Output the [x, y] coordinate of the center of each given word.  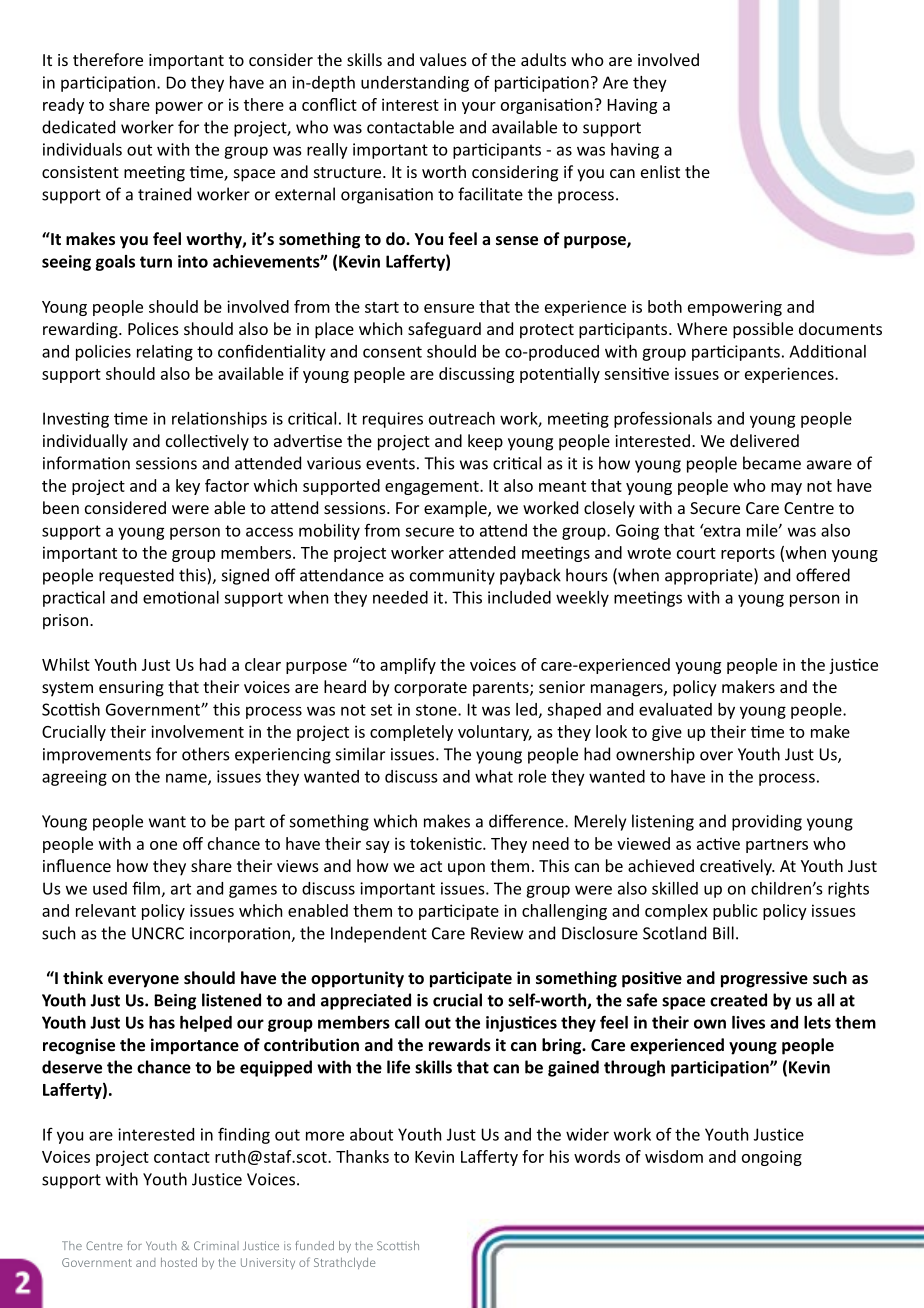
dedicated [78, 127]
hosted [179, 1262]
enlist [660, 171]
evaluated [675, 709]
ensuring [131, 689]
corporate [430, 689]
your [479, 108]
